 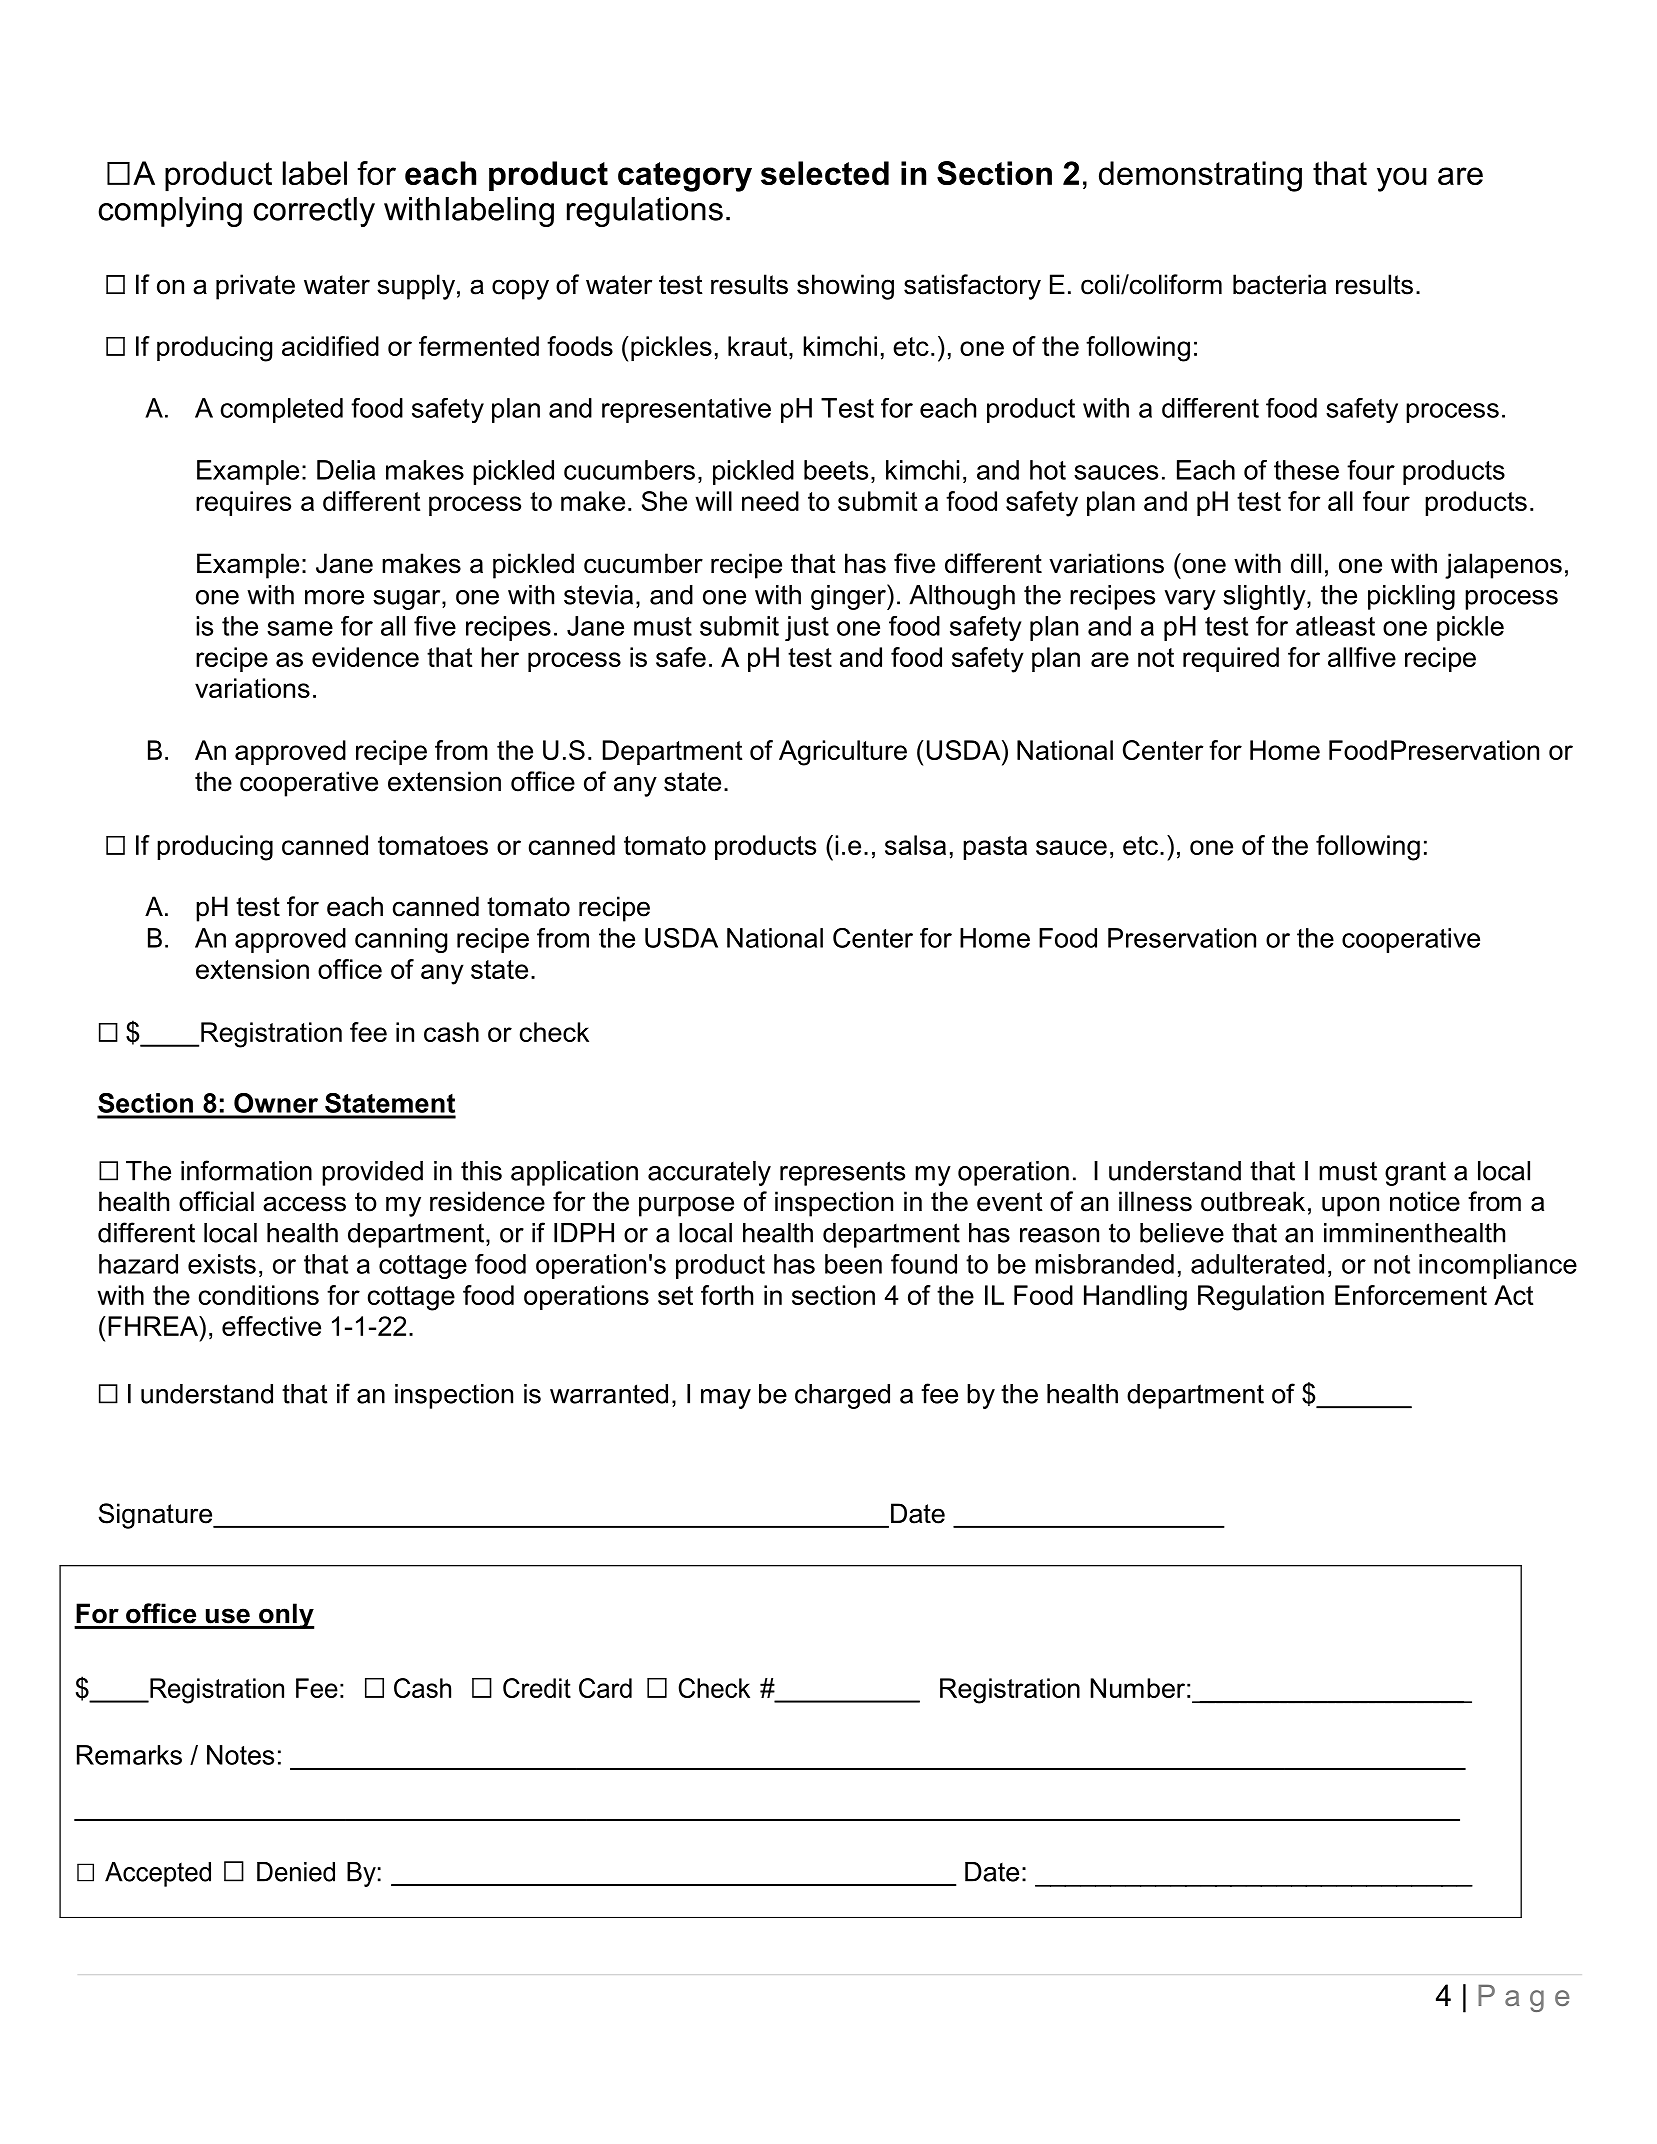 I want to click on just, so click(x=807, y=628).
